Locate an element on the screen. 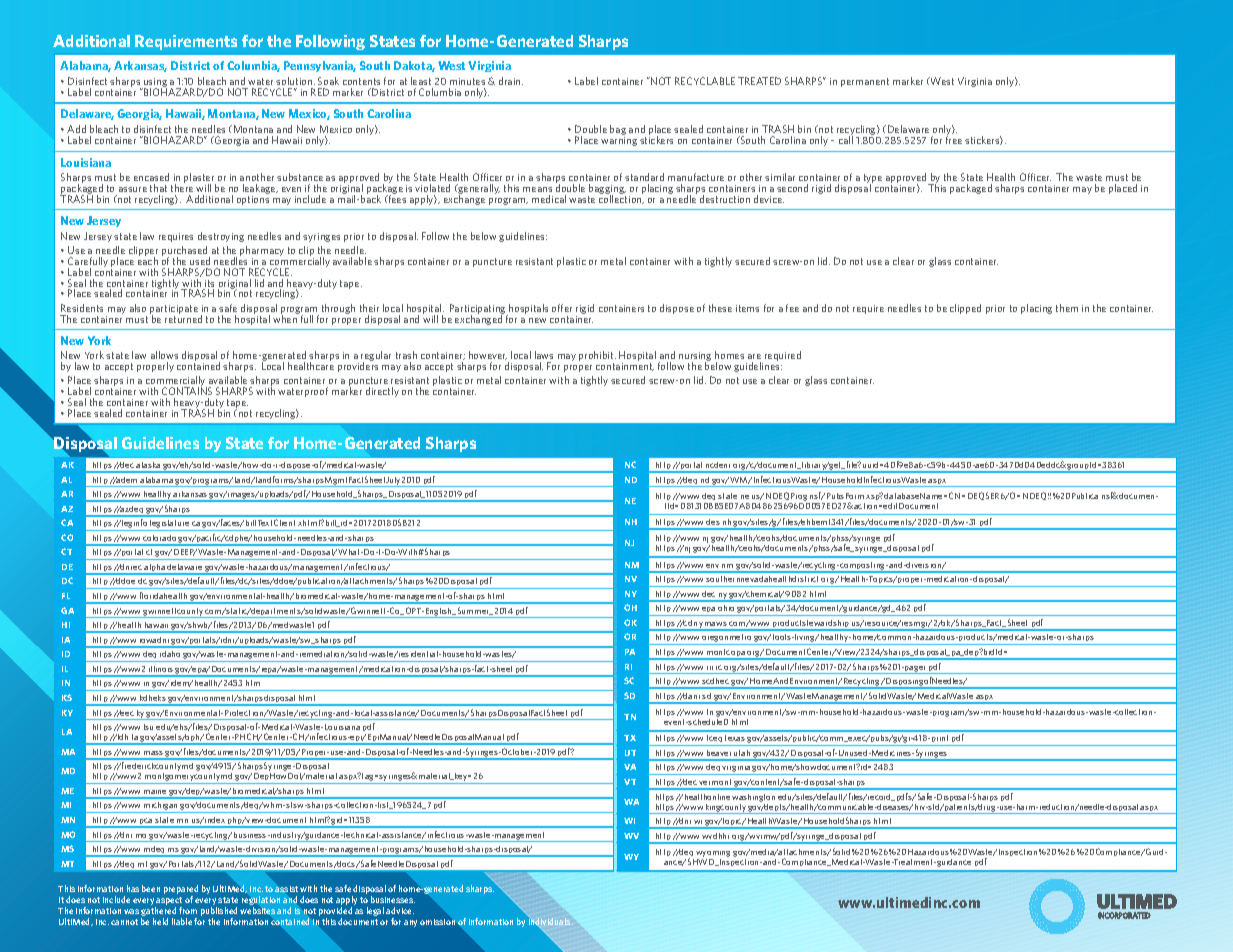 This screenshot has width=1233, height=952. directly is located at coordinates (382, 392).
